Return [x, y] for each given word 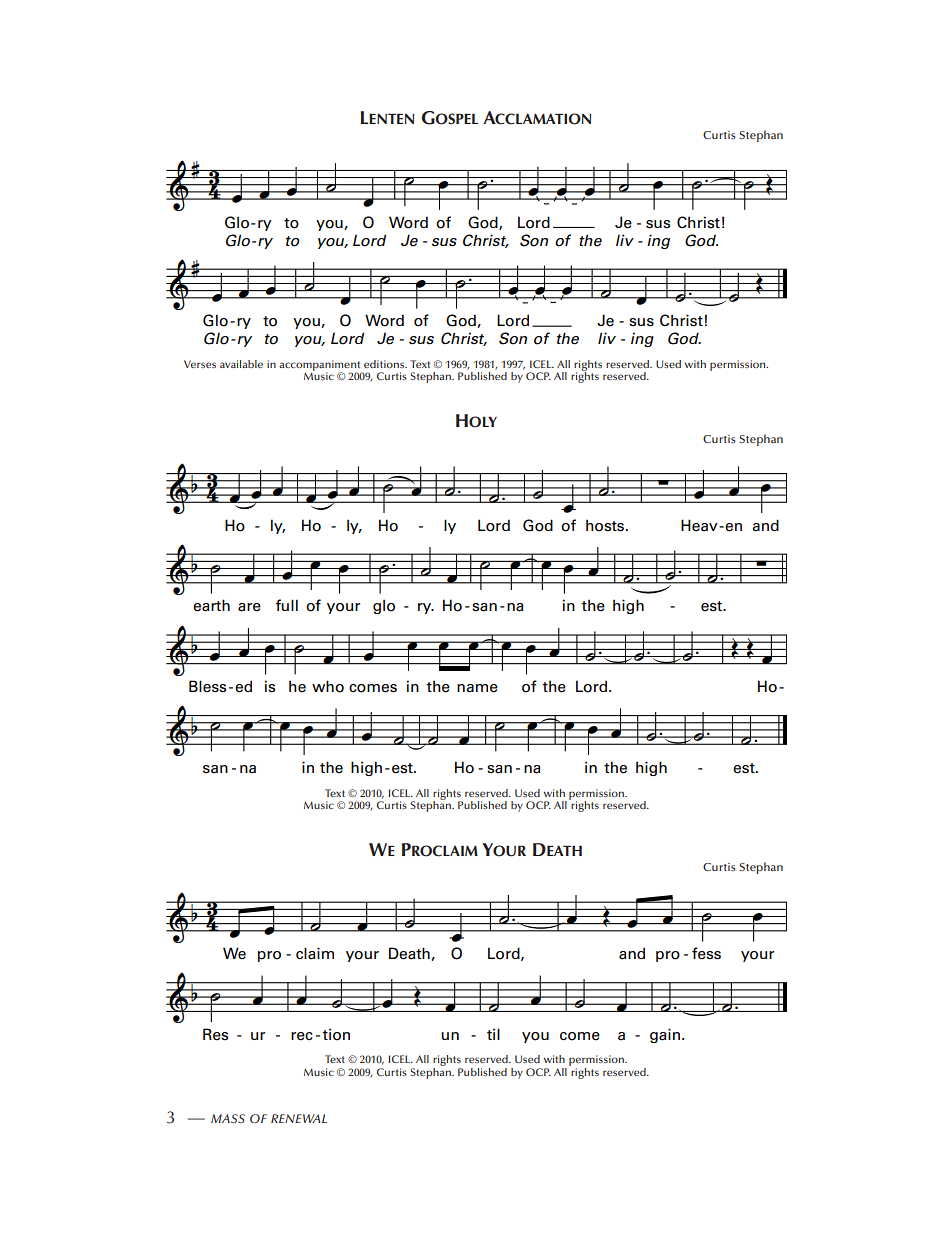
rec [302, 1036]
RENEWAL [299, 1118]
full [287, 605]
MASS [228, 1118]
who [328, 686]
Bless [207, 686]
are [249, 607]
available [241, 364]
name [477, 688]
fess [706, 953]
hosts [606, 525]
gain [665, 1035]
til [493, 1034]
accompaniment [321, 366]
